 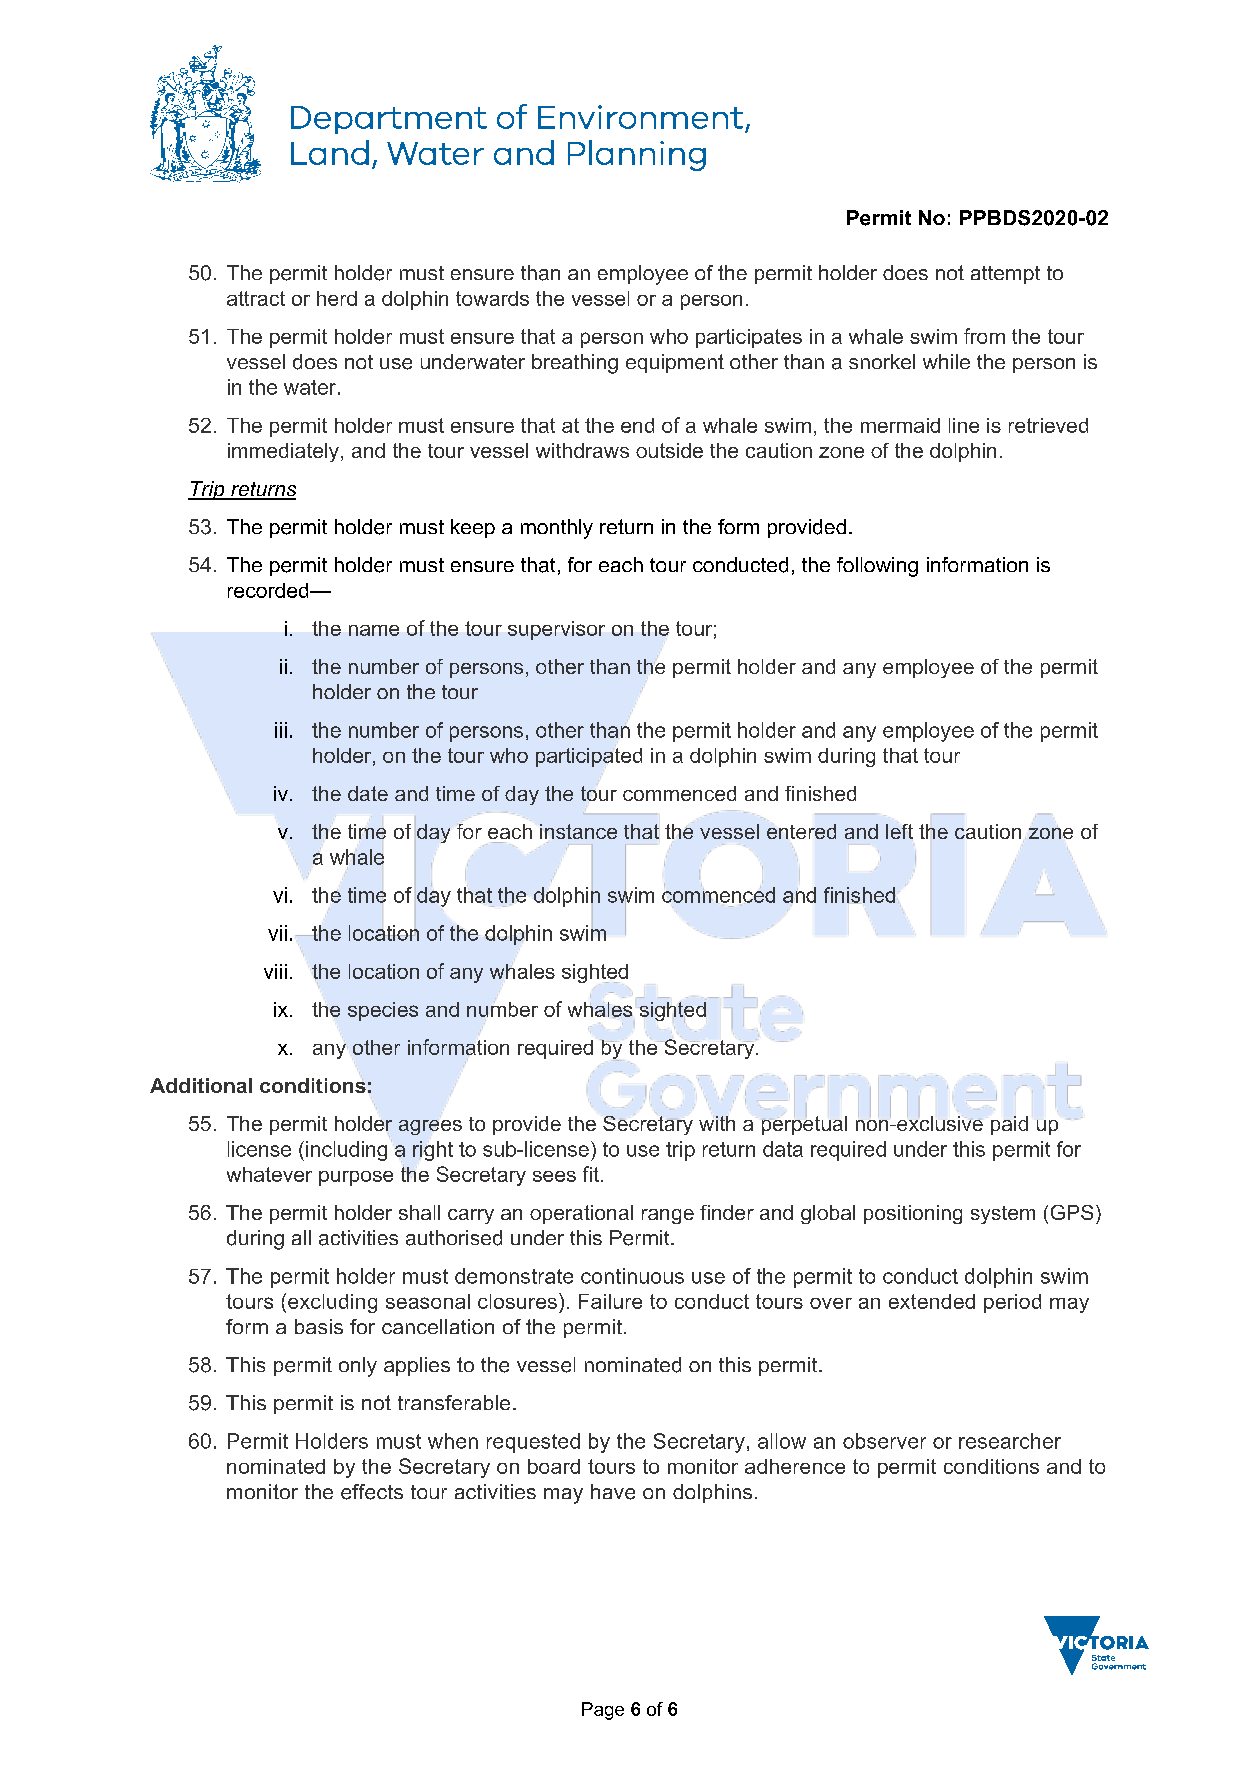 I want to click on fit, so click(x=591, y=1174).
